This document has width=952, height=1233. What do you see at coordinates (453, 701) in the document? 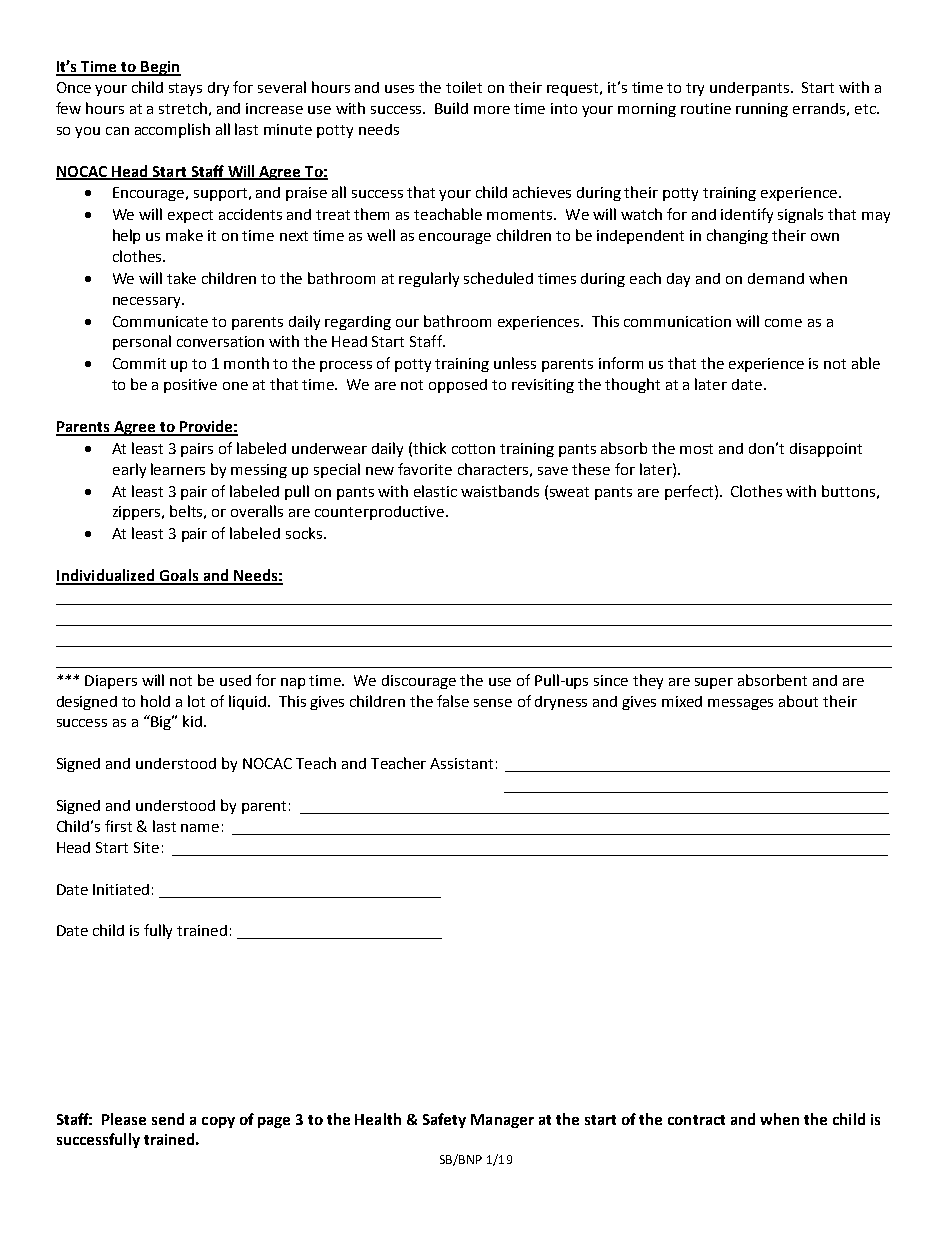
I see `false` at bounding box center [453, 701].
